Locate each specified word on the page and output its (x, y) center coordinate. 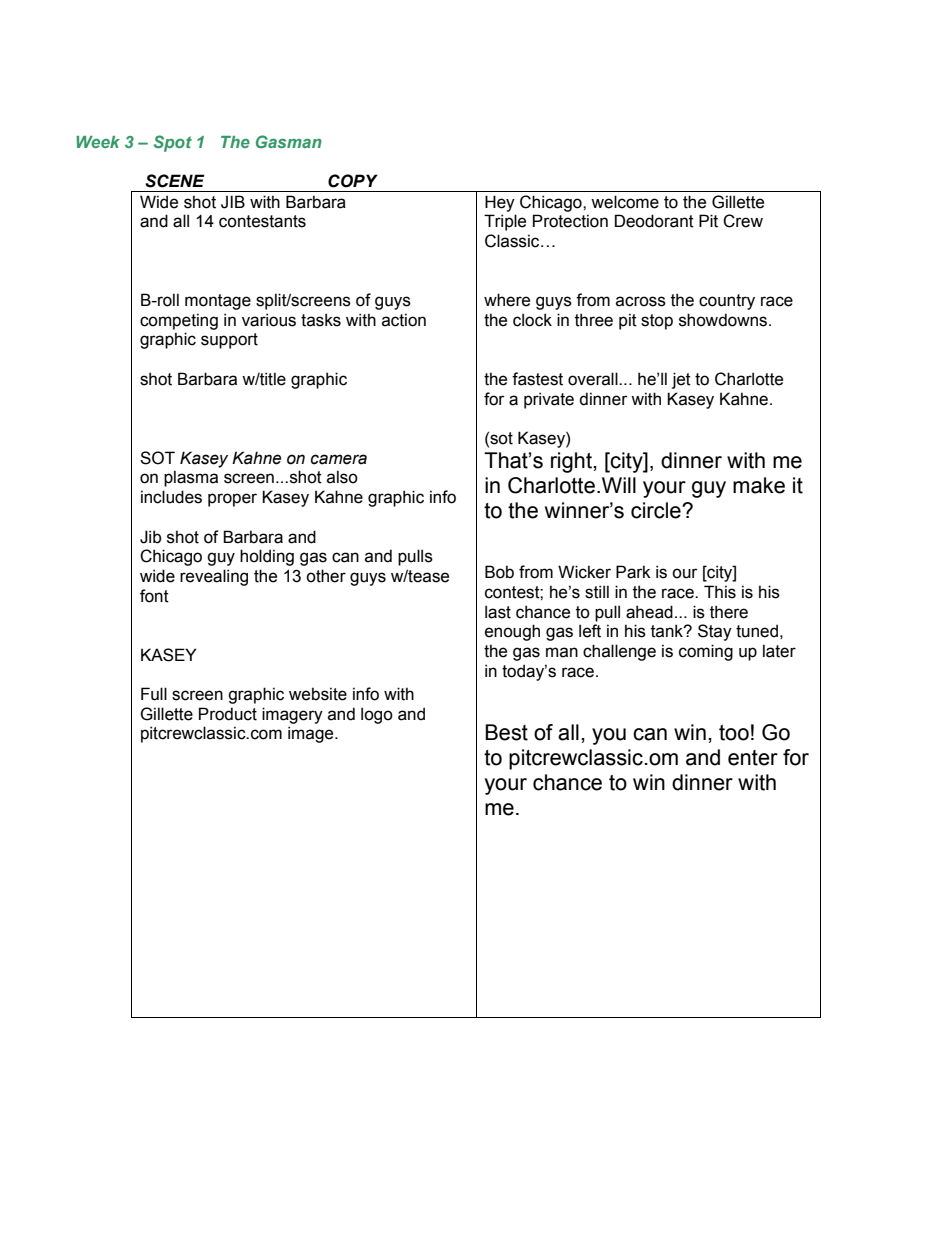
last (498, 612)
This (720, 592)
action (404, 320)
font (154, 596)
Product (228, 714)
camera (339, 459)
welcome (625, 202)
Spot (173, 143)
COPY (353, 181)
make (759, 485)
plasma (191, 478)
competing (179, 321)
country (727, 302)
